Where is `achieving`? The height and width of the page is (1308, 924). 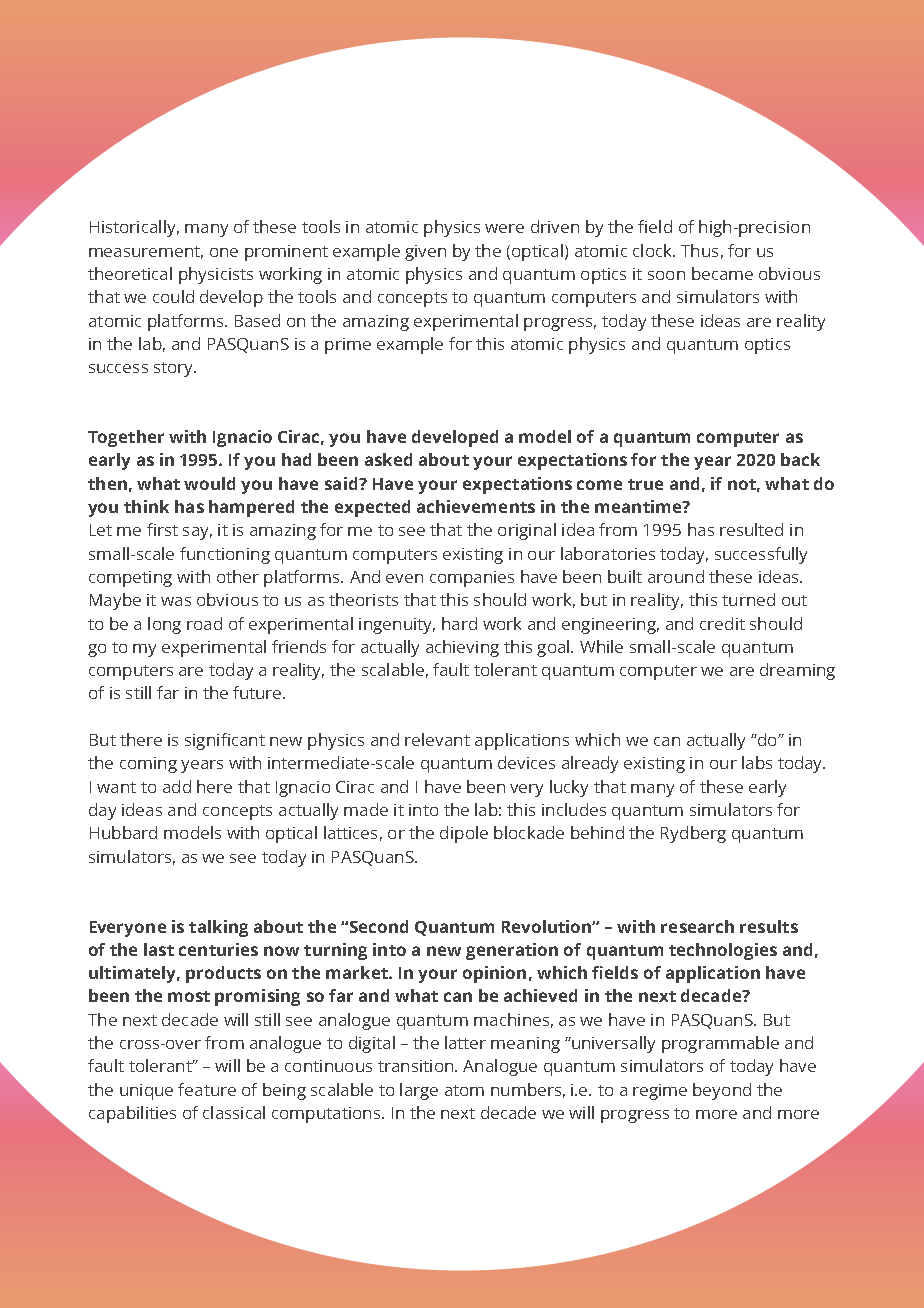 achieving is located at coordinates (462, 648).
